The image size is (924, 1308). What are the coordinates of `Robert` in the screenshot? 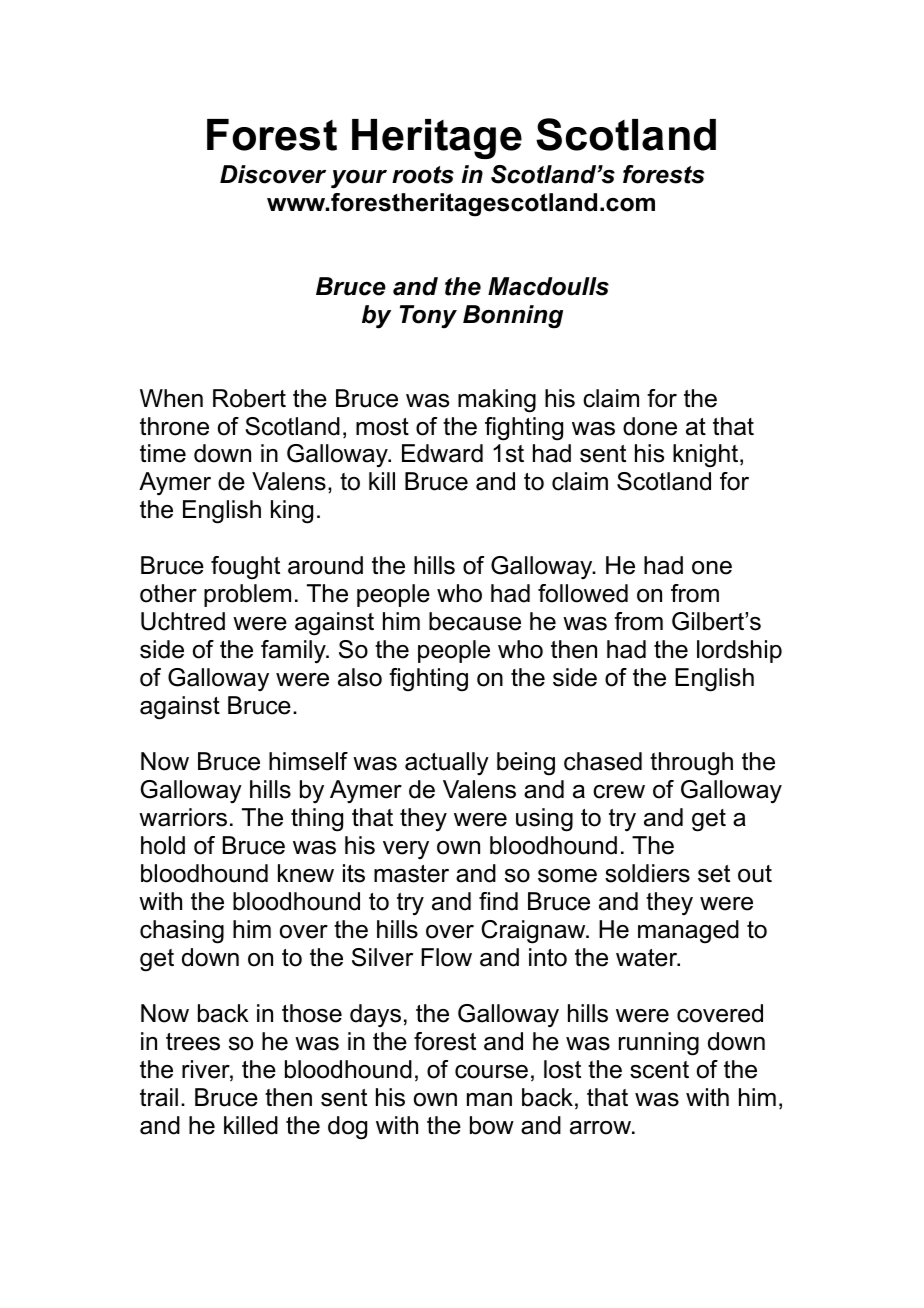 It's located at (249, 398).
